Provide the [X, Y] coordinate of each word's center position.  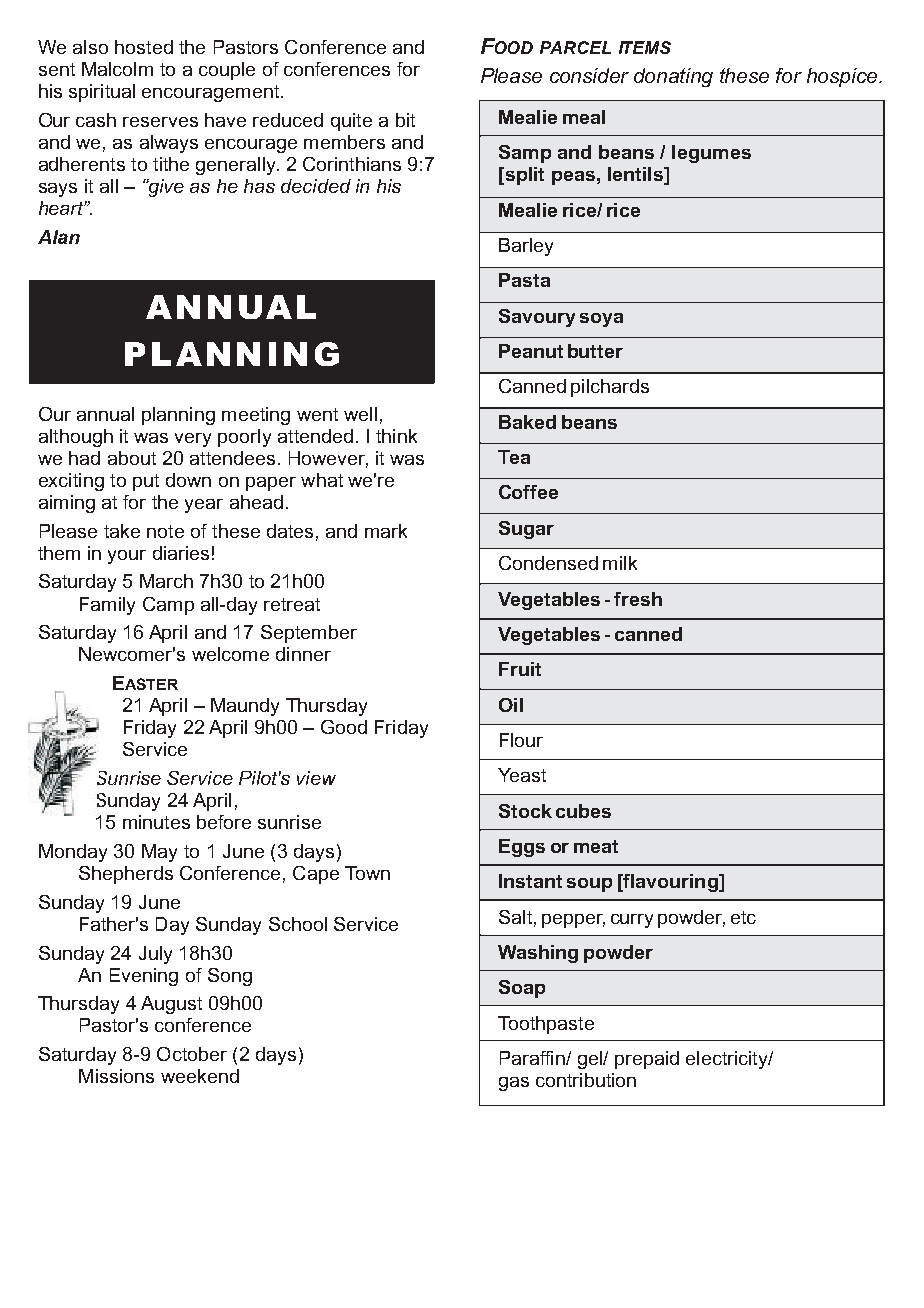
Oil [511, 705]
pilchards [610, 388]
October [192, 1054]
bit [405, 120]
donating [673, 77]
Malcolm [117, 69]
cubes [583, 811]
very [193, 440]
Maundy [245, 707]
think [396, 436]
